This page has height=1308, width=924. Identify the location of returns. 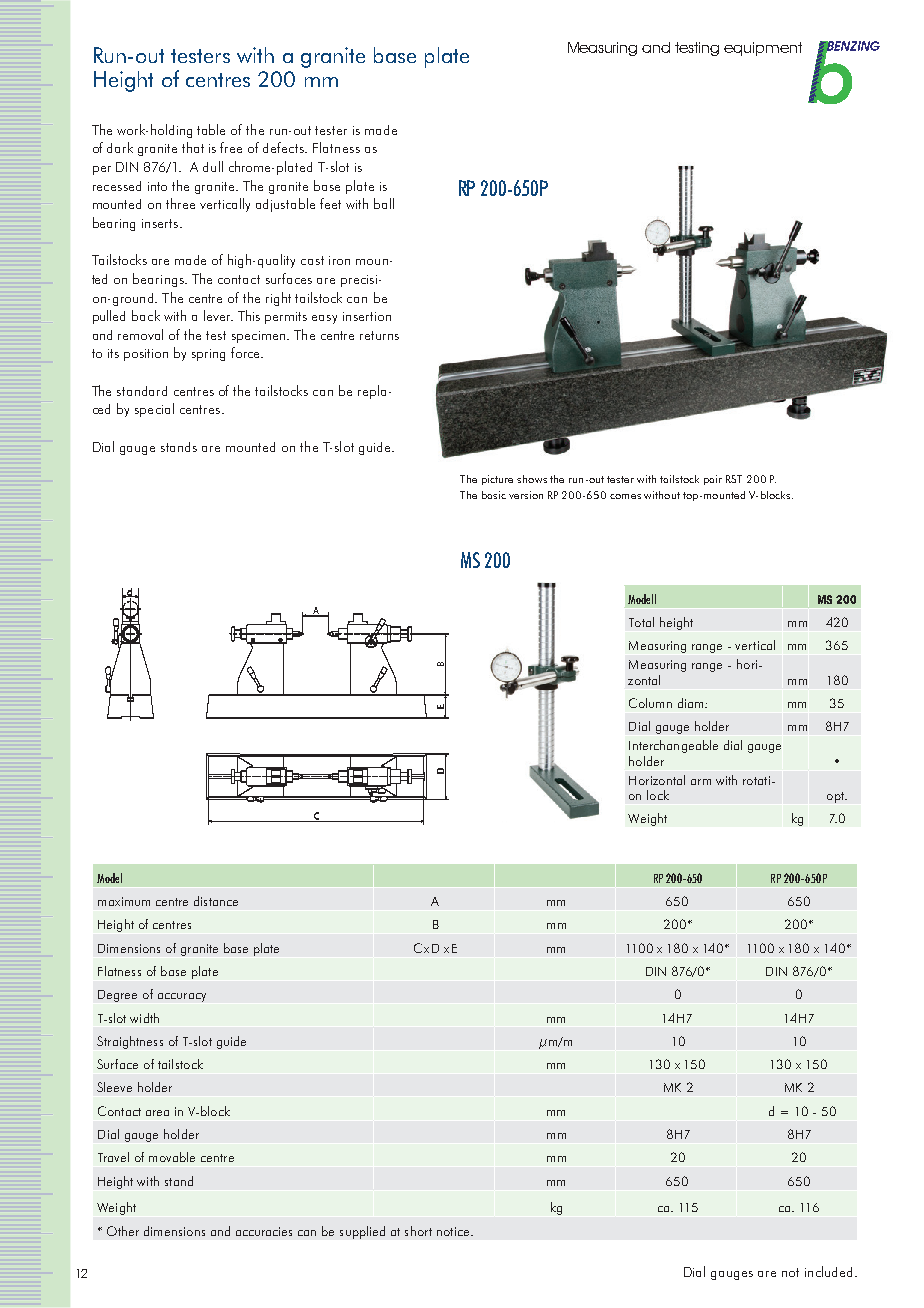
(379, 335).
